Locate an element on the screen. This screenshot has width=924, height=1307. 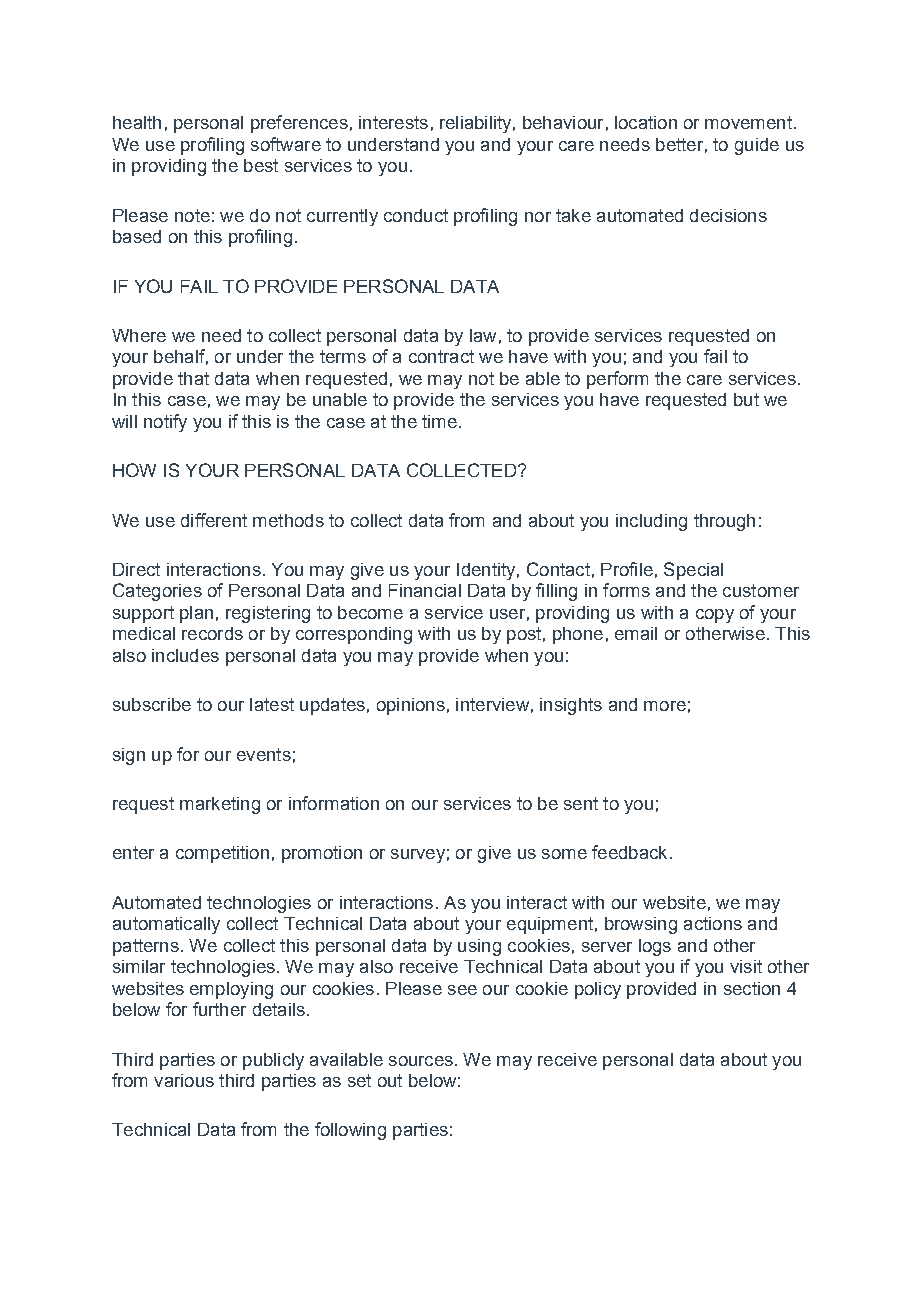
time is located at coordinates (439, 421).
